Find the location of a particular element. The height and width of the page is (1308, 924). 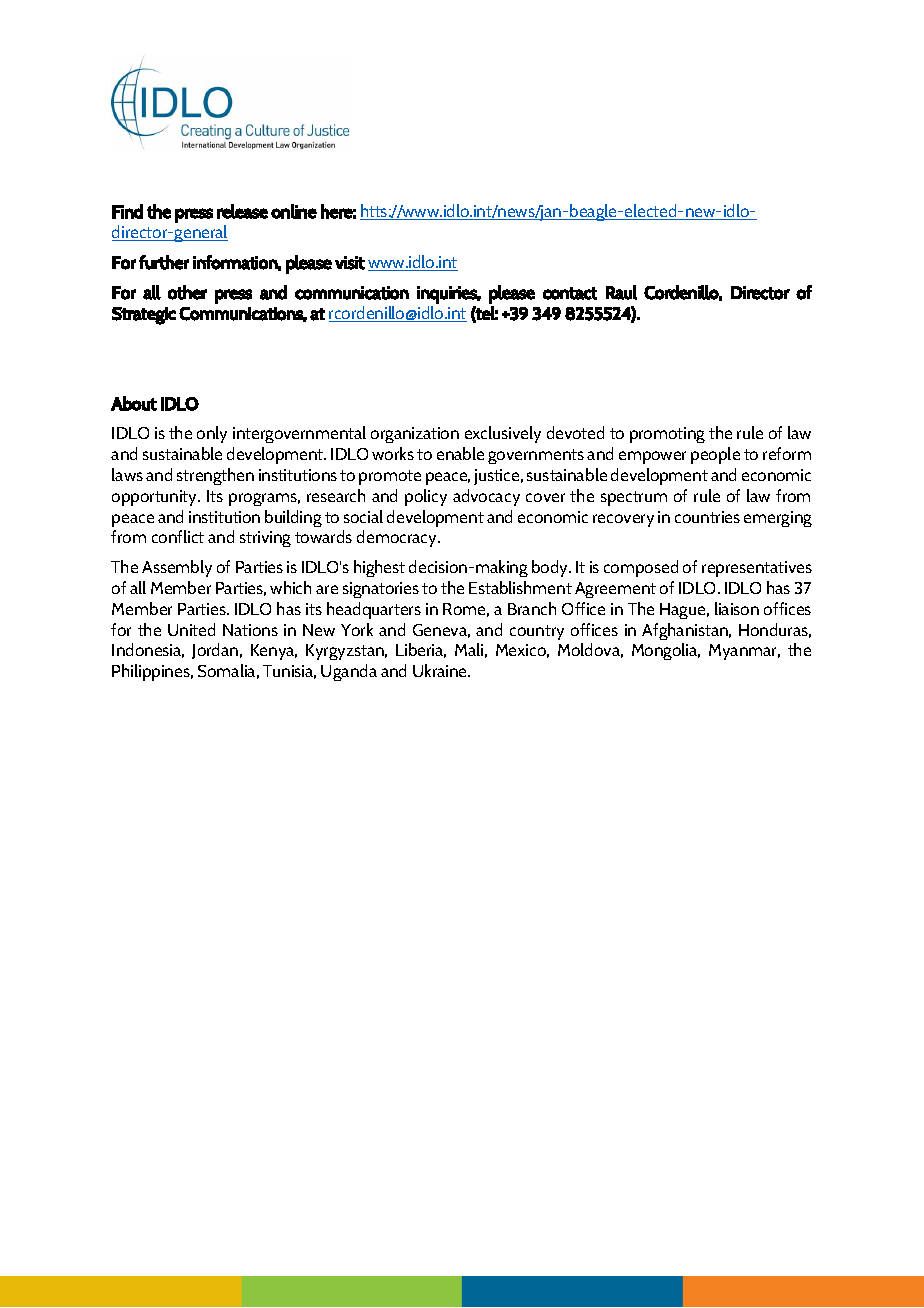

visit is located at coordinates (350, 263).
